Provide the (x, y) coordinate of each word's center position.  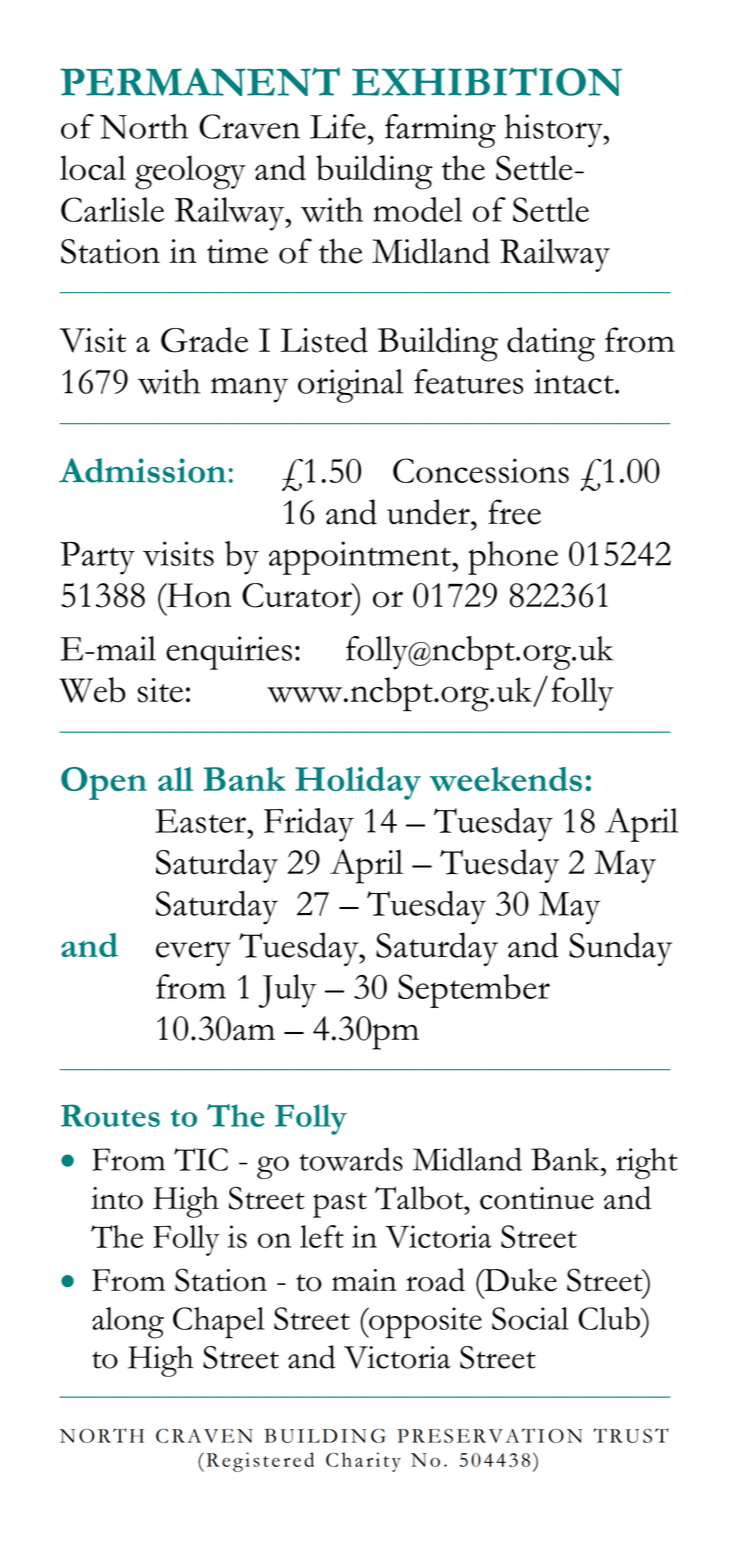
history (554, 131)
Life (338, 126)
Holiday (358, 783)
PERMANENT (200, 81)
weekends (506, 779)
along (128, 1323)
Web (92, 690)
